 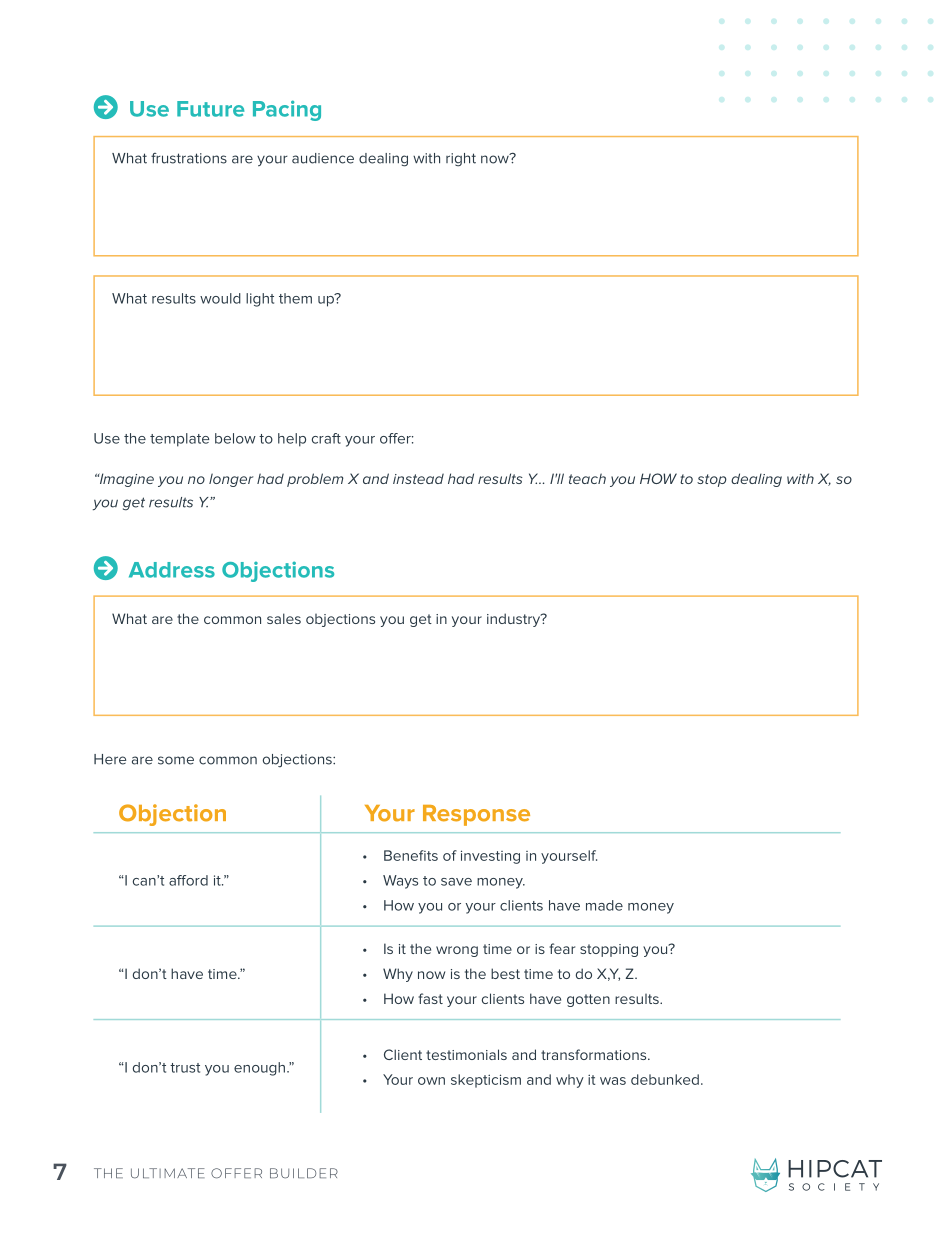 I want to click on sales, so click(x=284, y=618).
